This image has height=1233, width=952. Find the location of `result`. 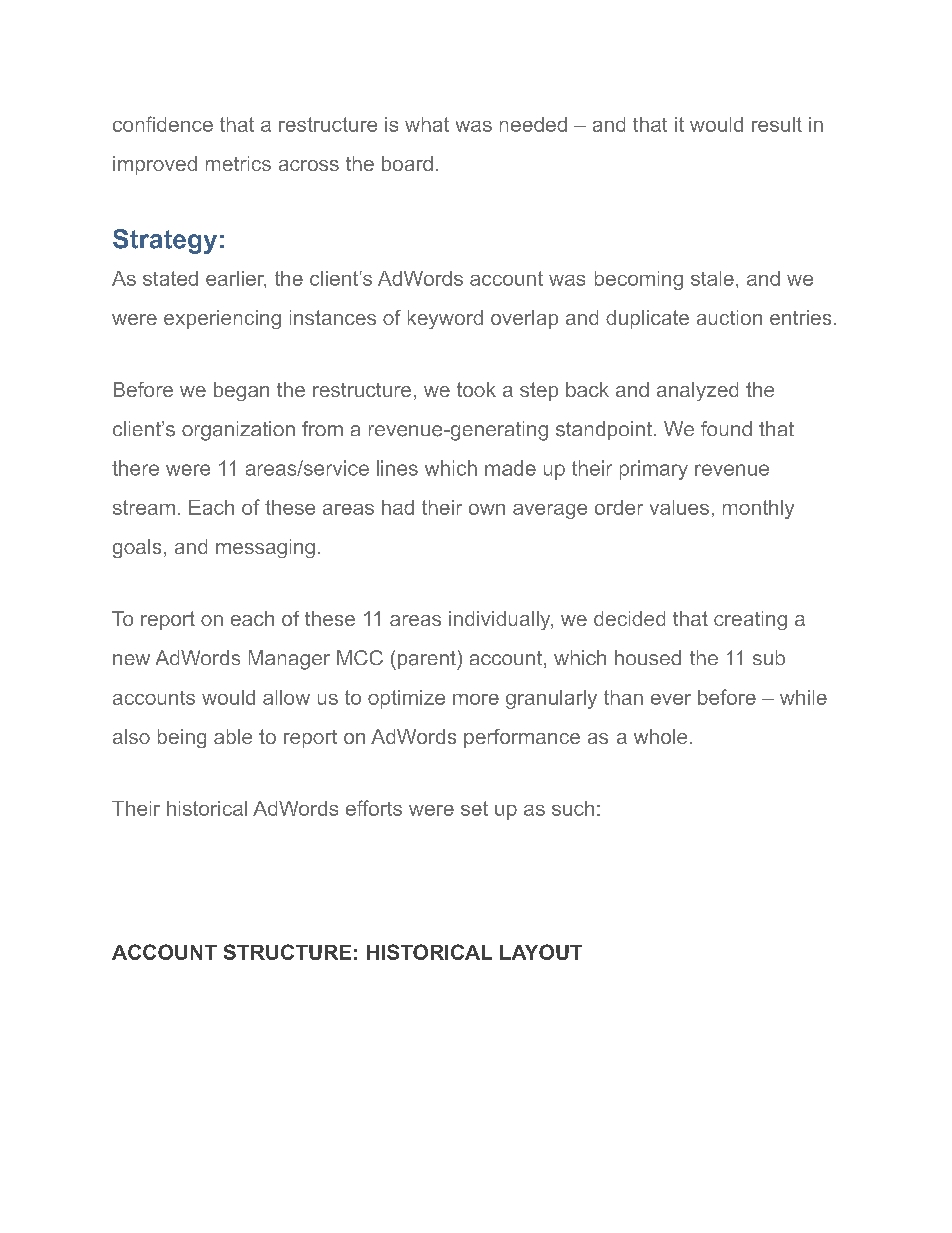

result is located at coordinates (777, 124).
